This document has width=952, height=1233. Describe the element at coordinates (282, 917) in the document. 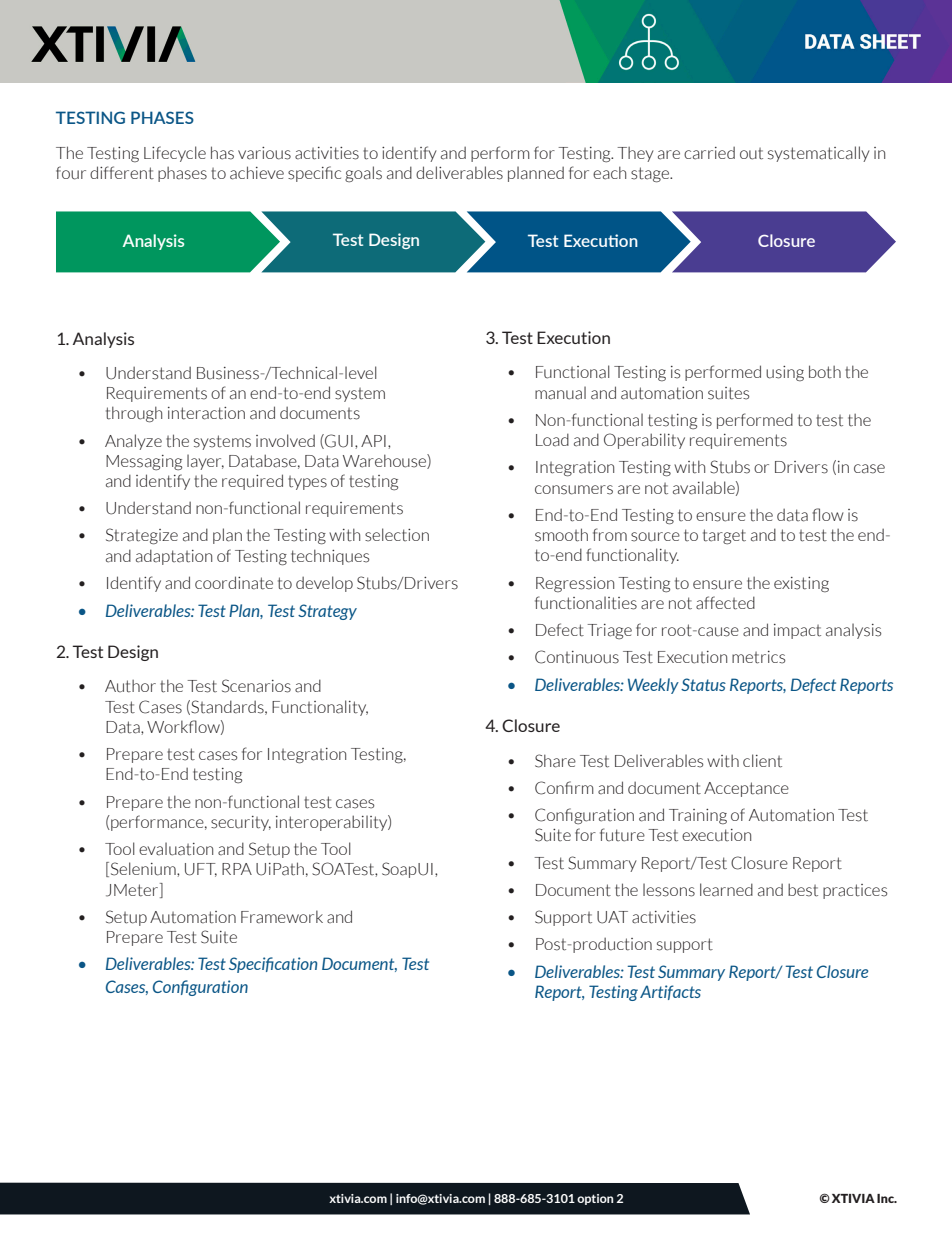

I see `Framework` at that location.
